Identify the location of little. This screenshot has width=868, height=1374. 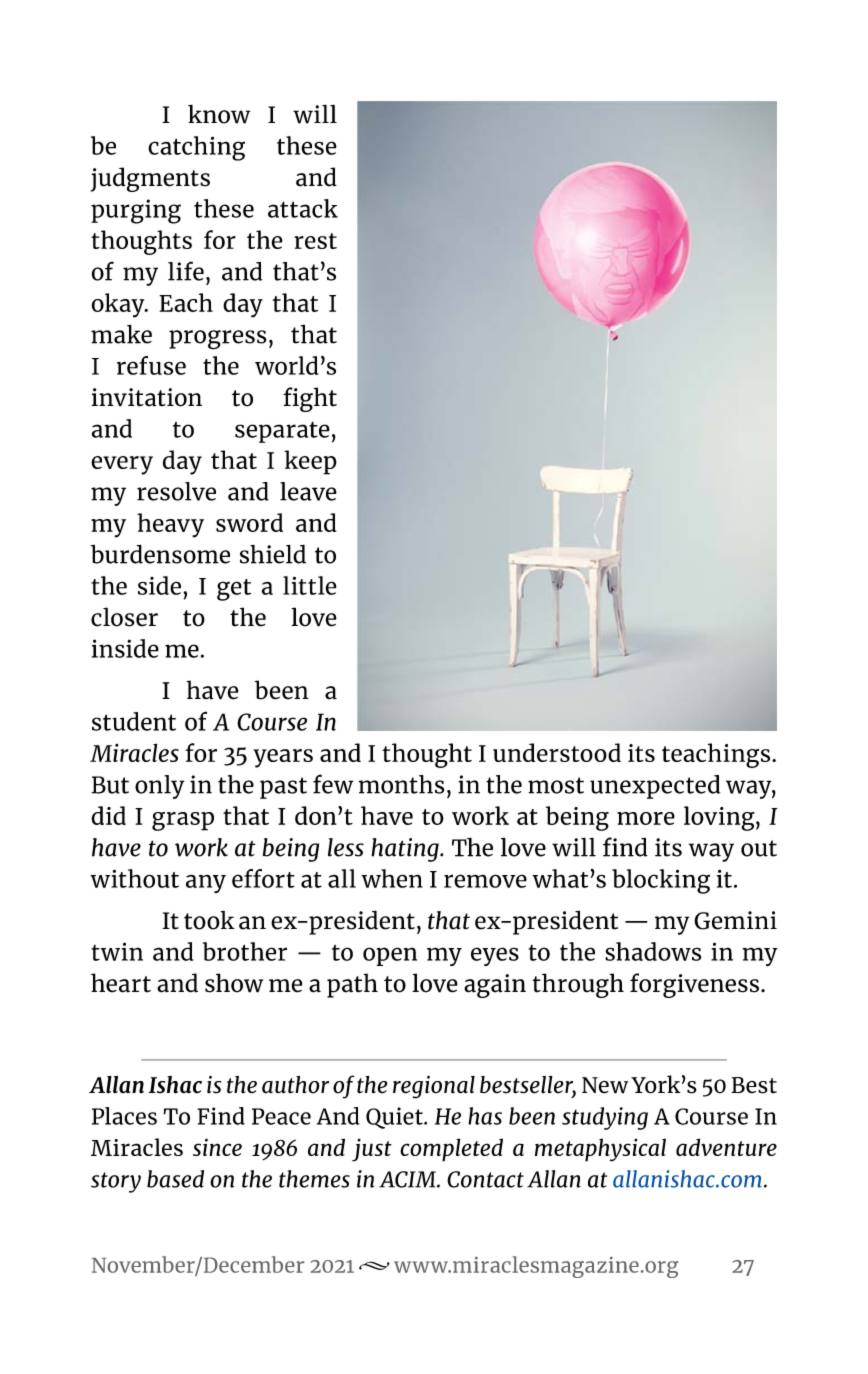
(310, 585).
